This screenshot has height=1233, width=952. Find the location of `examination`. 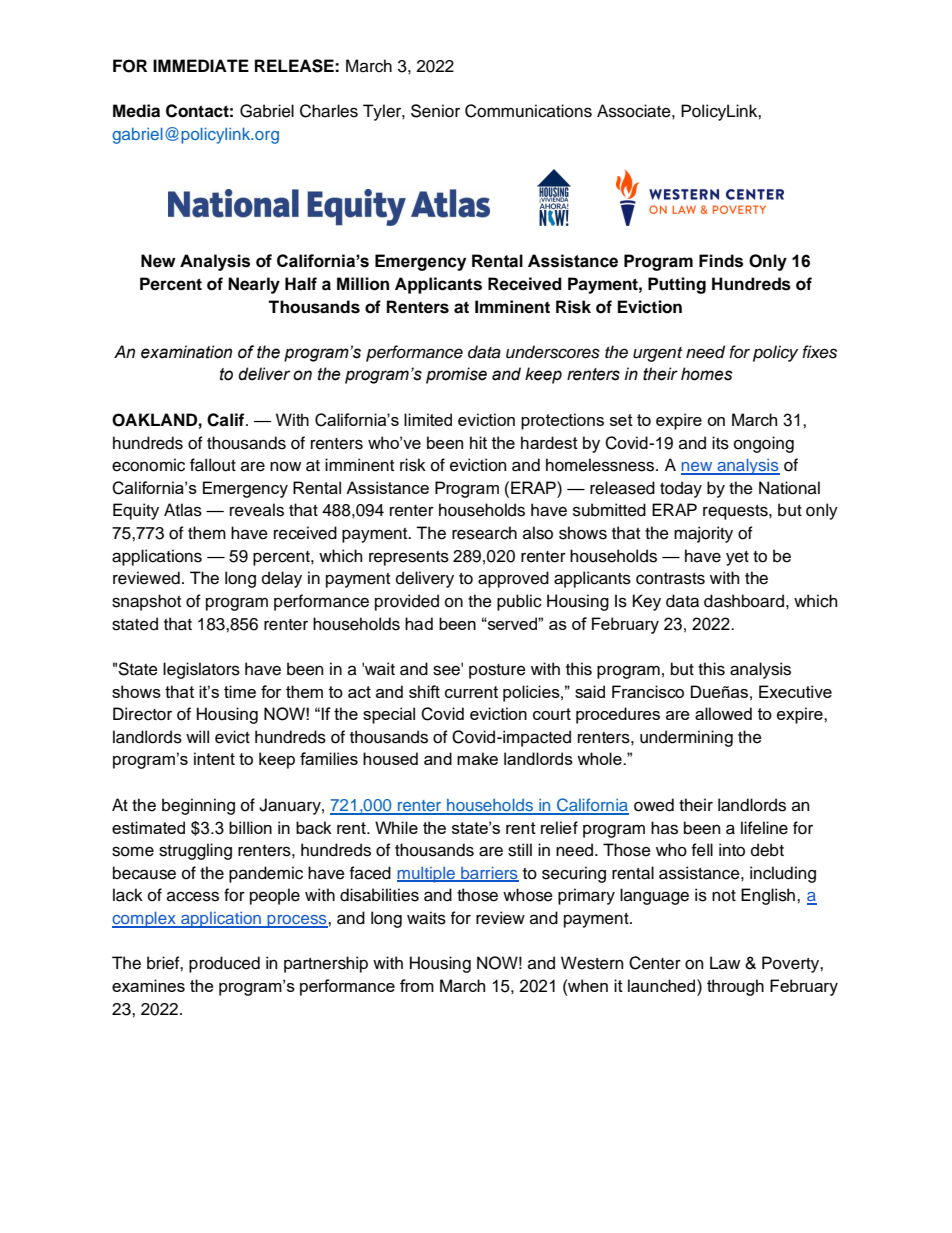

examination is located at coordinates (186, 352).
